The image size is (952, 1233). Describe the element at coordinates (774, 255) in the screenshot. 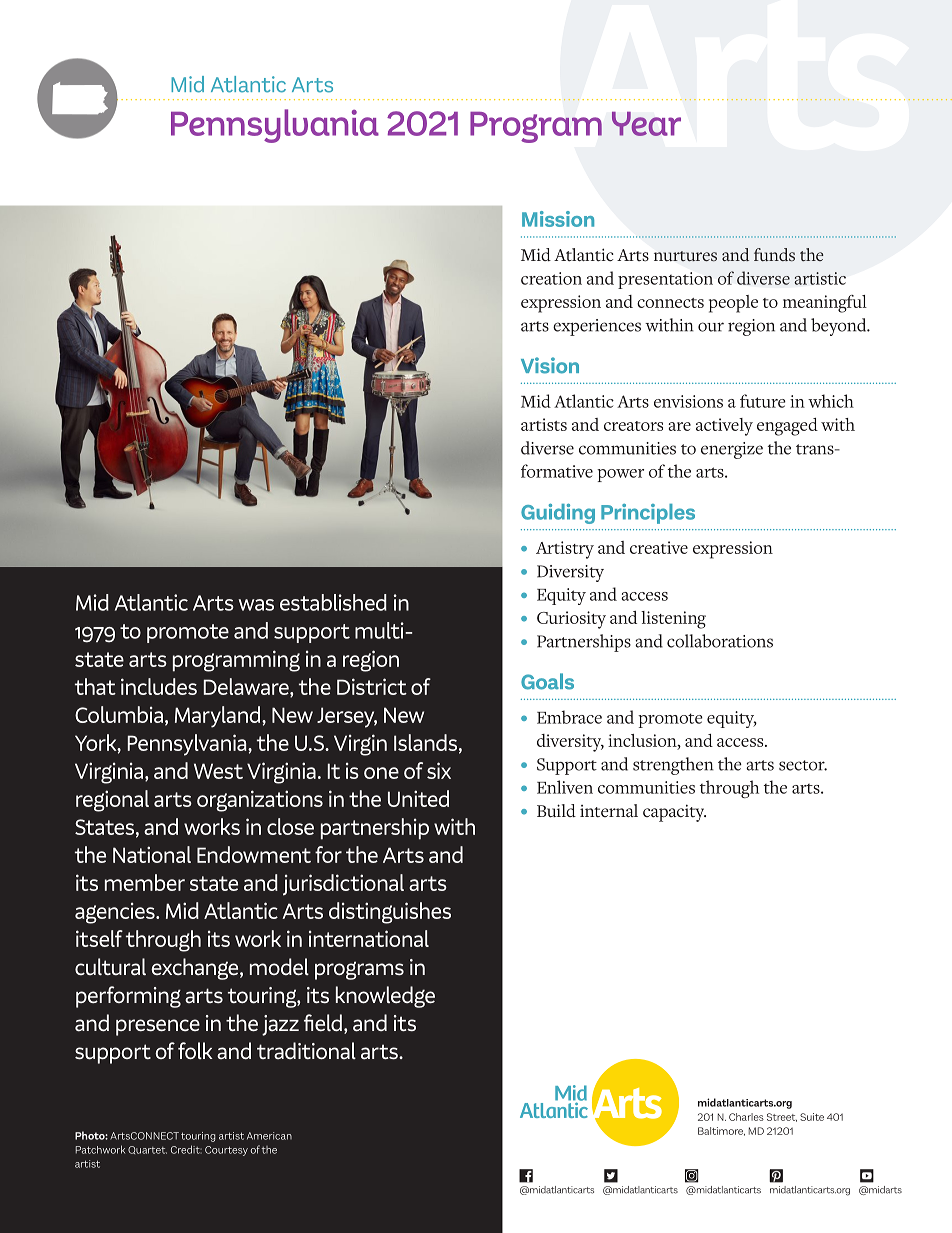

I see `funds` at that location.
